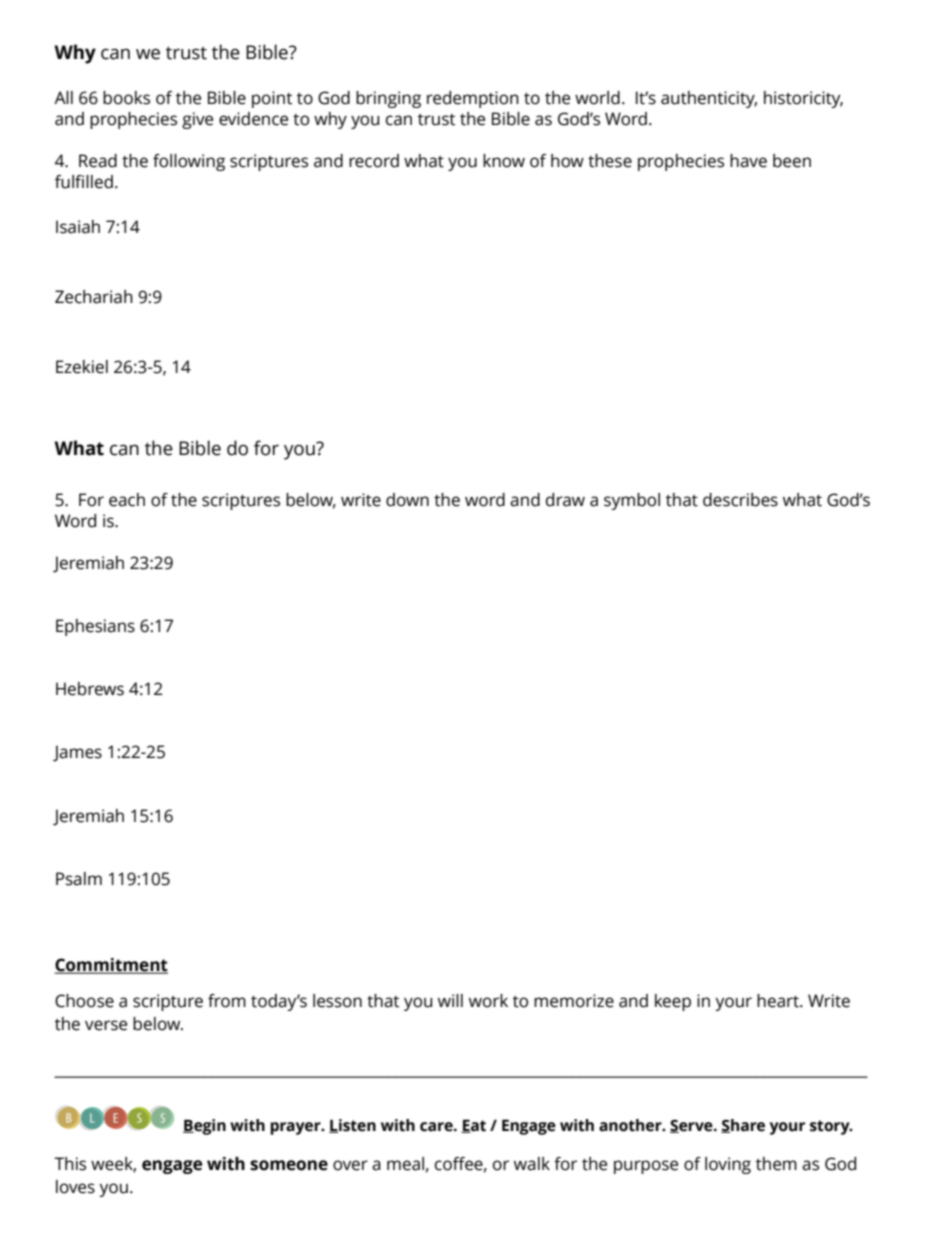 The width and height of the document is (952, 1233). Describe the element at coordinates (407, 500) in the document. I see `down` at that location.
